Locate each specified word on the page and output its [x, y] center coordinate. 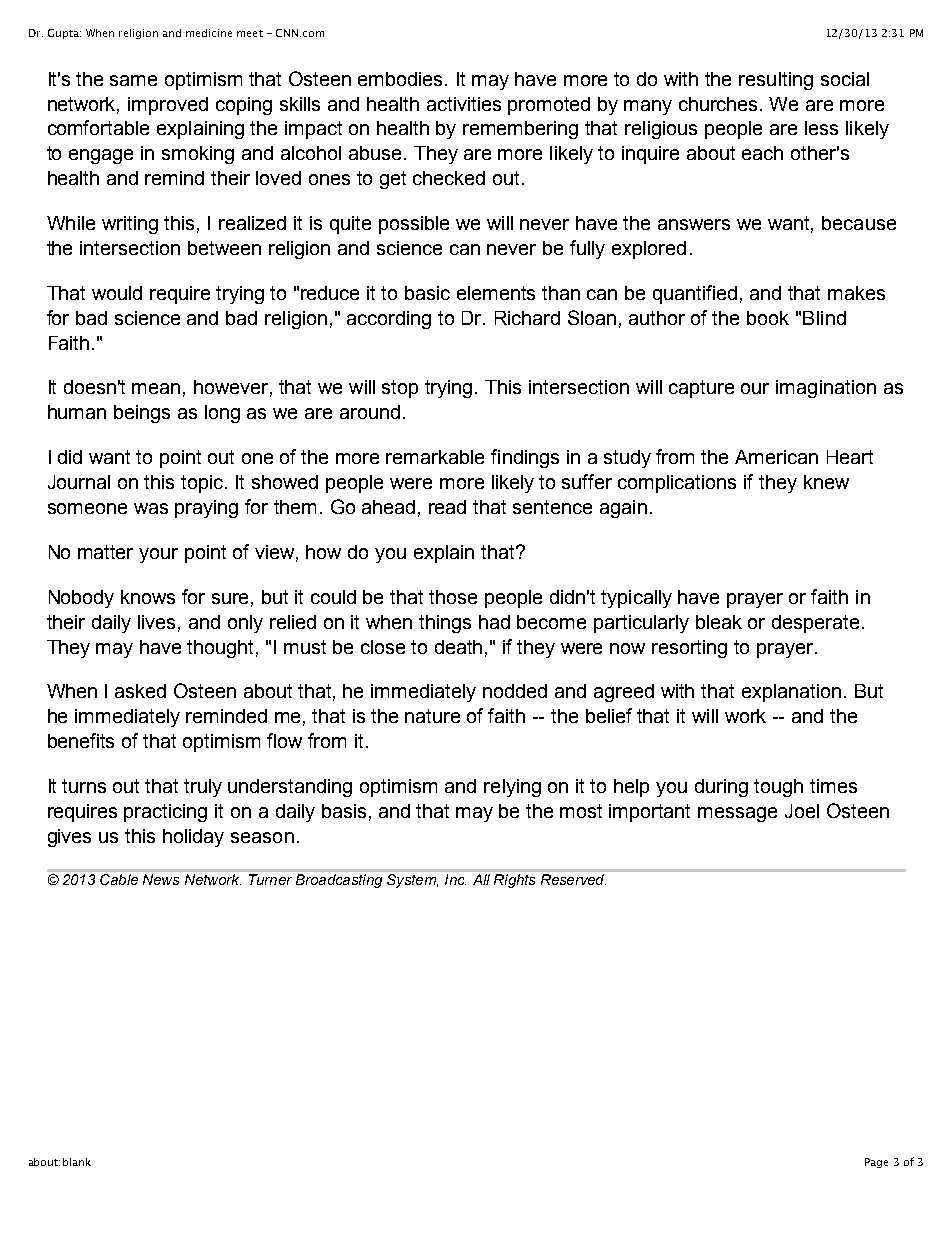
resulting [776, 81]
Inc [455, 879]
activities [464, 104]
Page [876, 1163]
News [161, 879]
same [133, 80]
